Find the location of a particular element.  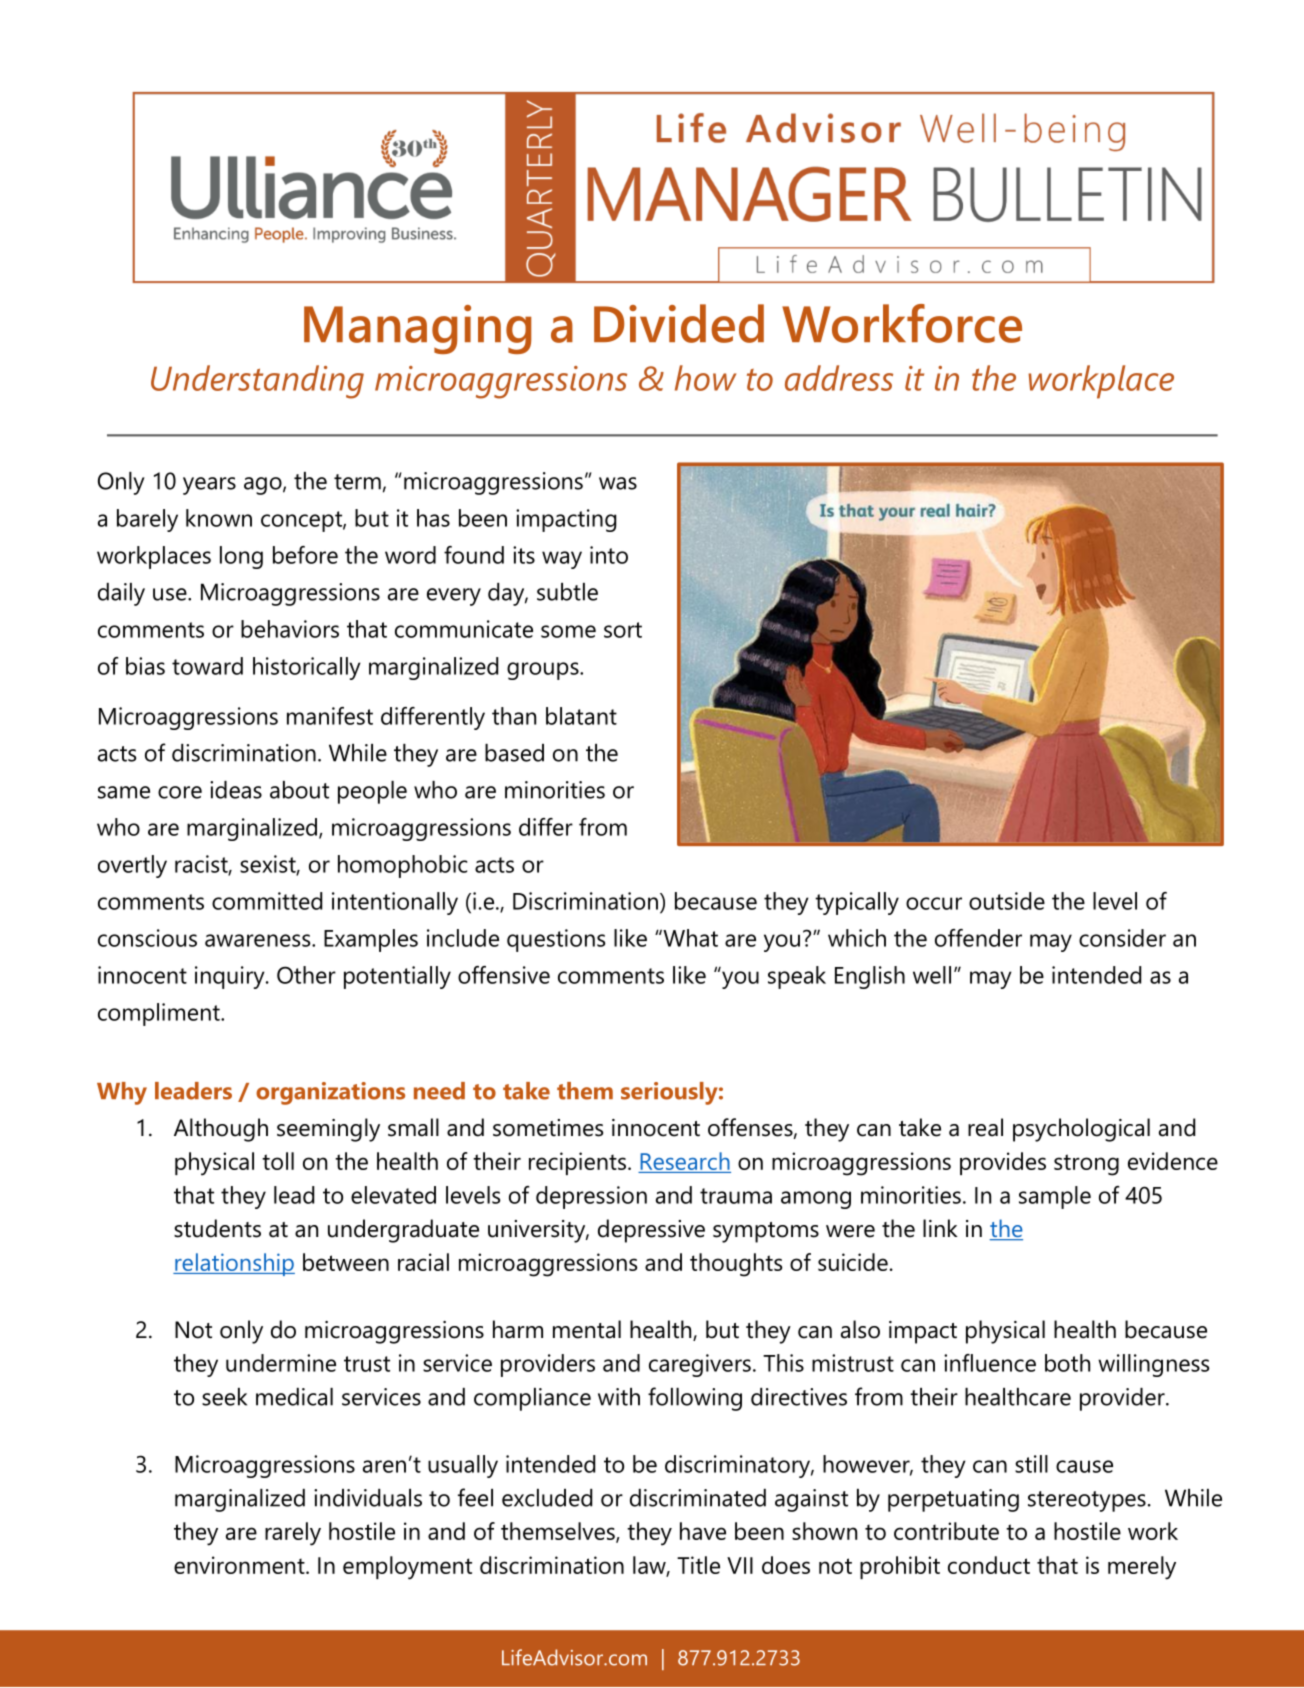

Research is located at coordinates (685, 1161).
